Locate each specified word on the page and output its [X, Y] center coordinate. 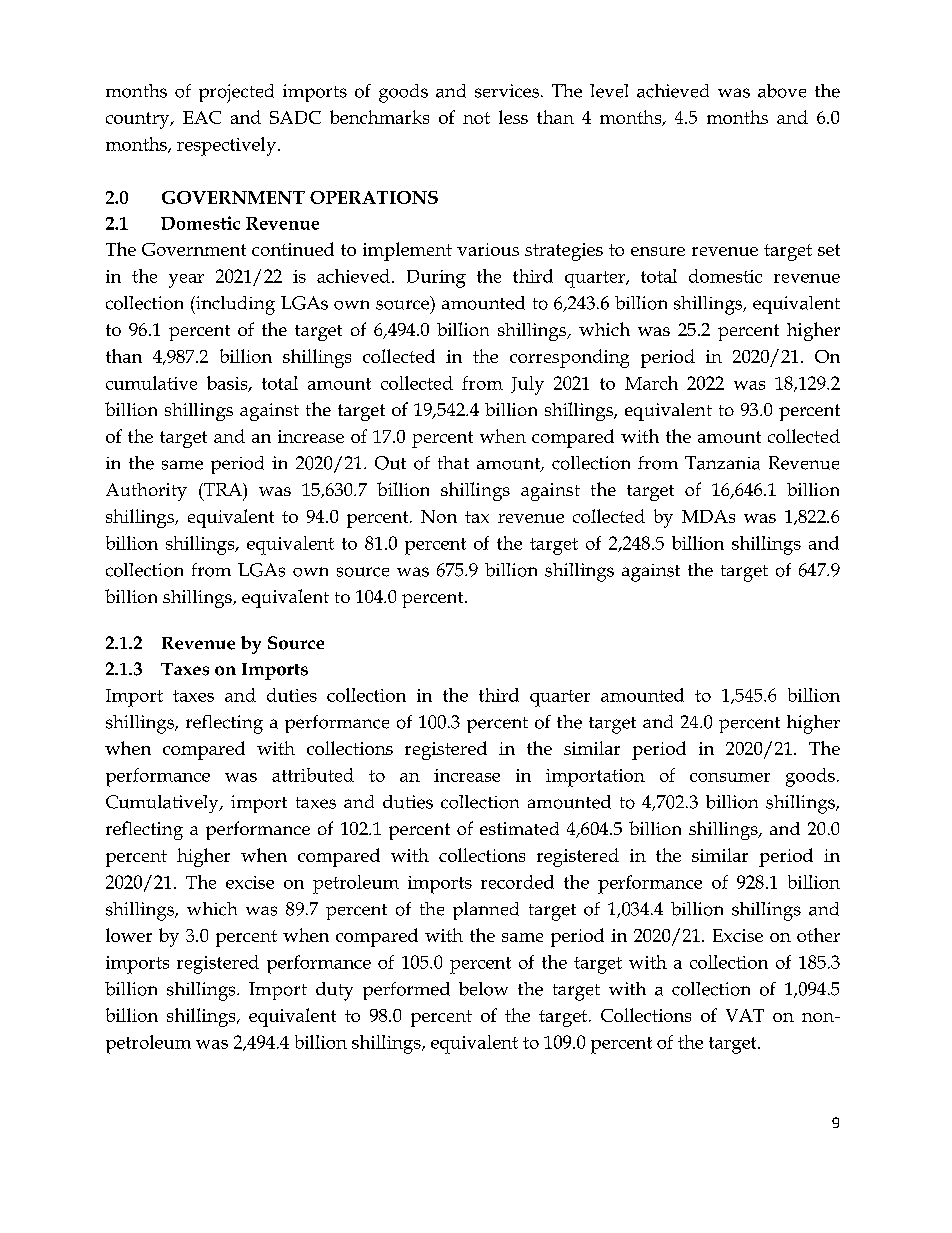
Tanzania [722, 463]
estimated [519, 828]
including [234, 305]
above [782, 91]
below [483, 989]
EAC [202, 117]
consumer [730, 777]
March [651, 383]
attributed [313, 775]
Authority [146, 492]
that [453, 462]
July [527, 385]
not [476, 118]
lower [129, 935]
